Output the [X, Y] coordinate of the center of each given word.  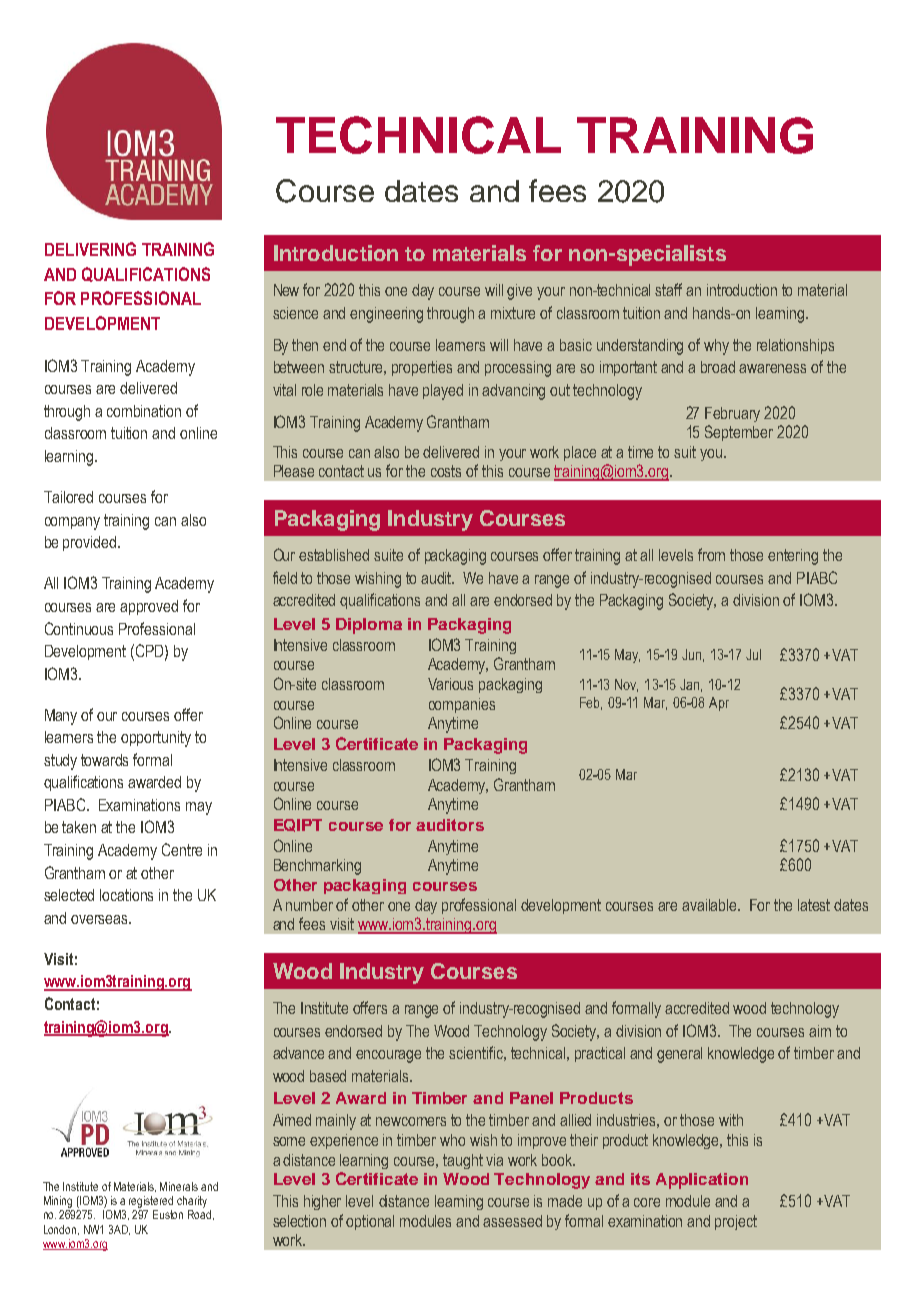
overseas [100, 919]
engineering [386, 315]
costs [446, 471]
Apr [719, 704]
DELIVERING [90, 249]
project [736, 1222]
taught [463, 1161]
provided [91, 543]
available [711, 905]
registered [151, 1202]
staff [668, 289]
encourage [388, 1056]
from [711, 554]
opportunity [156, 739]
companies [462, 705]
